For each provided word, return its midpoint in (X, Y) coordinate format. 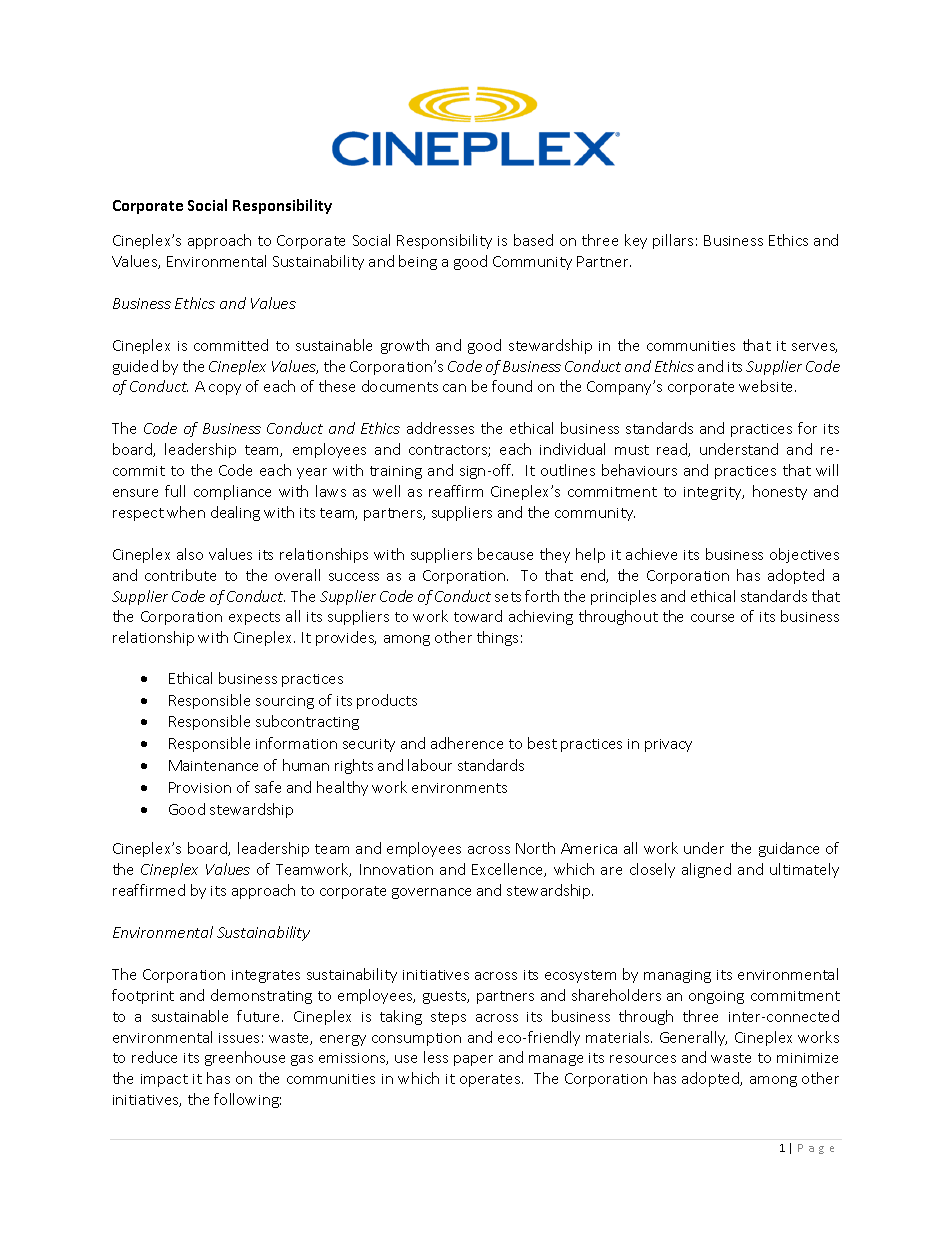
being (418, 262)
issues (239, 1038)
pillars (673, 241)
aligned (706, 870)
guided (135, 367)
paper (473, 1060)
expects (254, 618)
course (712, 618)
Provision (200, 787)
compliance (232, 492)
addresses (440, 428)
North (535, 848)
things (497, 638)
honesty (780, 492)
